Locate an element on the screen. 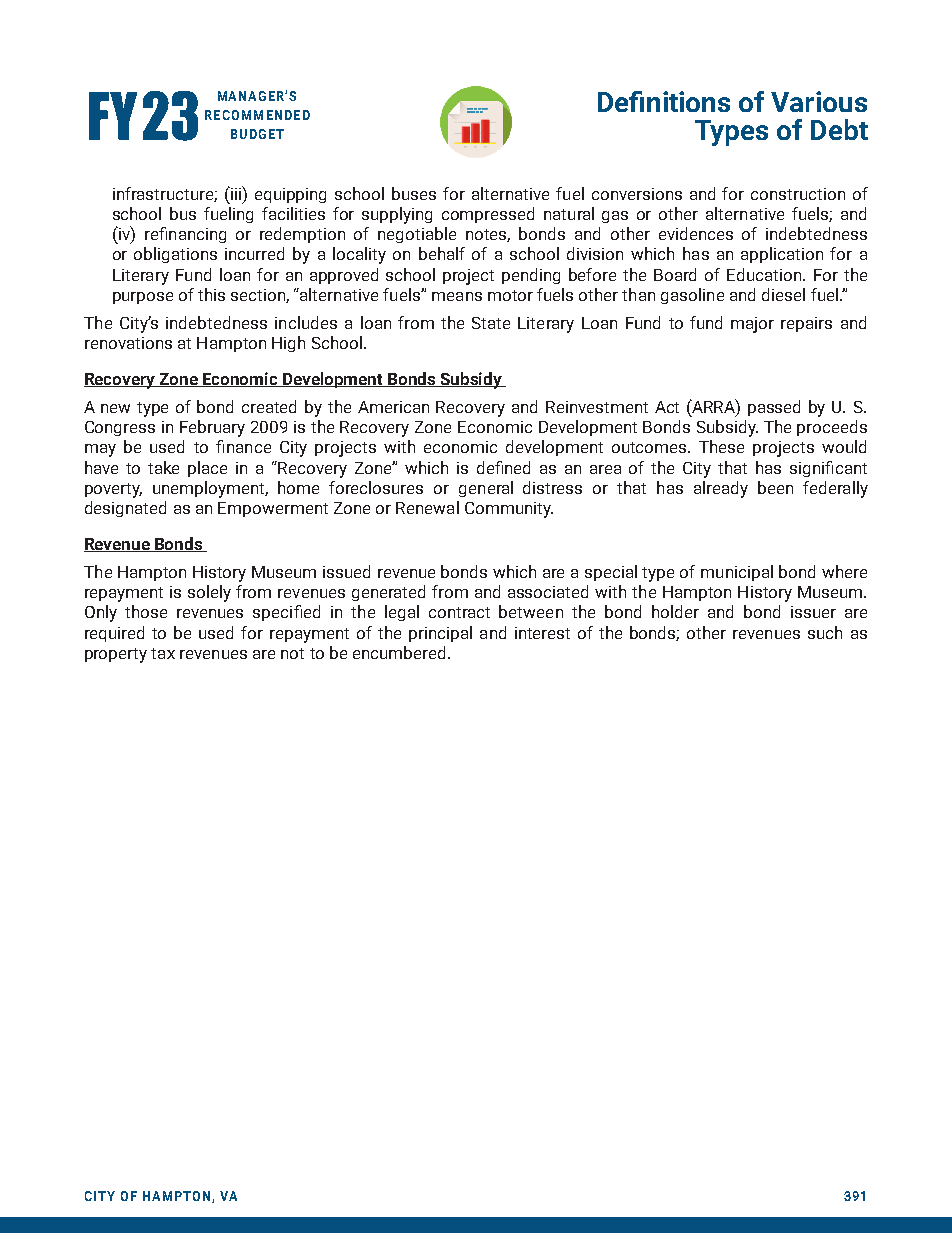 This screenshot has height=1233, width=952. renovations is located at coordinates (128, 343).
